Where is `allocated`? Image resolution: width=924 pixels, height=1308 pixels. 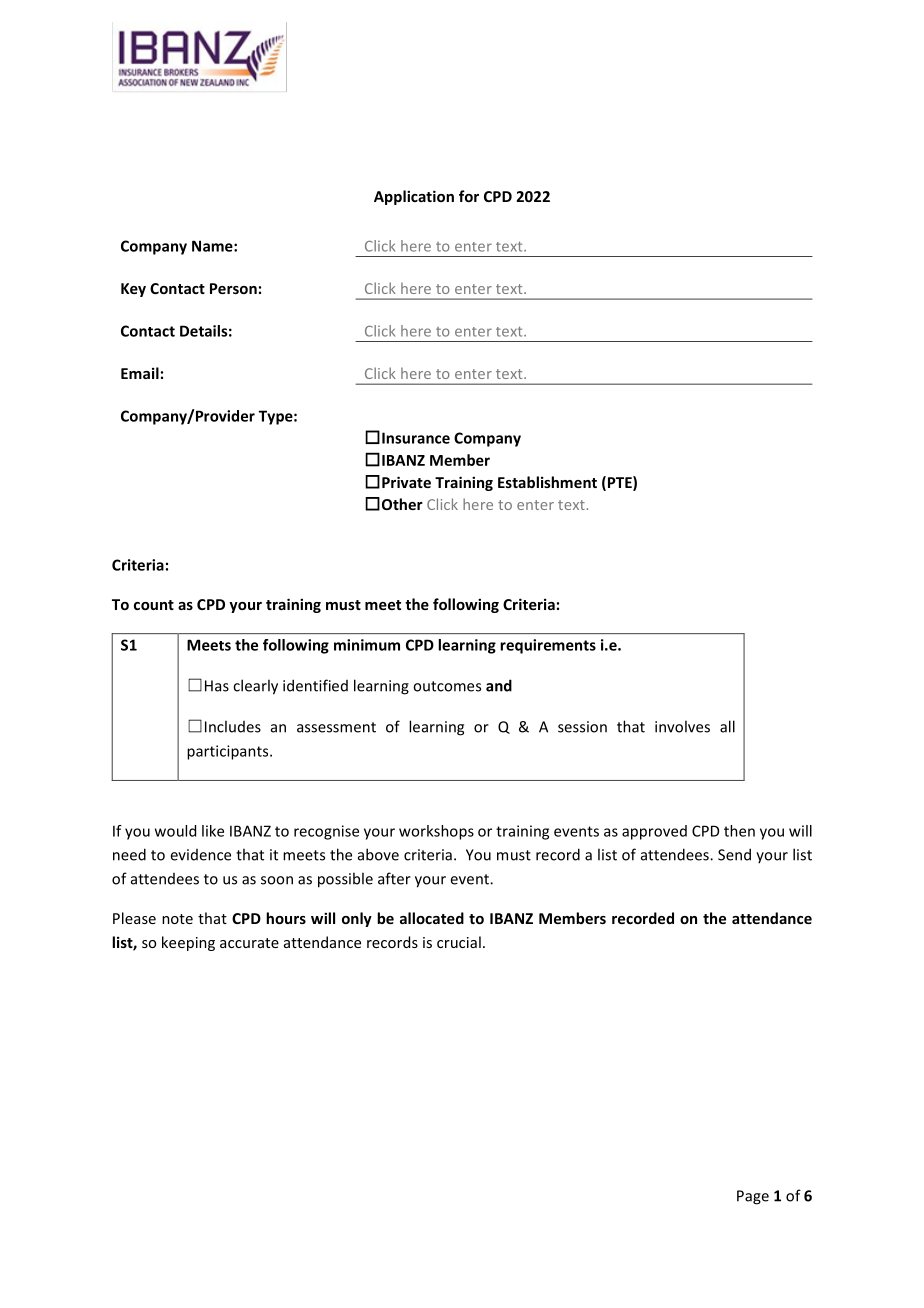
allocated is located at coordinates (432, 918).
